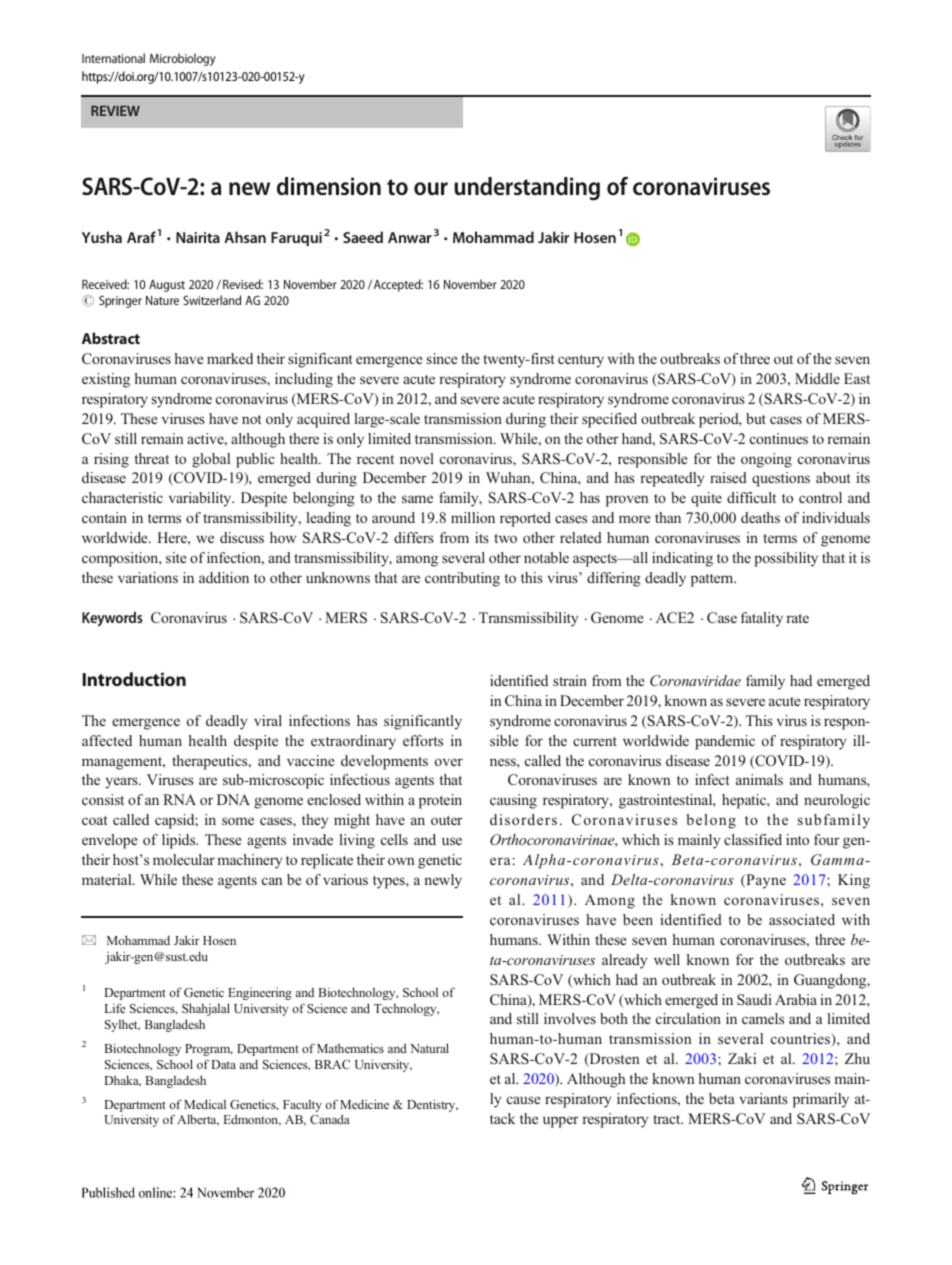  Describe the element at coordinates (817, 378) in the screenshot. I see `Middle` at that location.
